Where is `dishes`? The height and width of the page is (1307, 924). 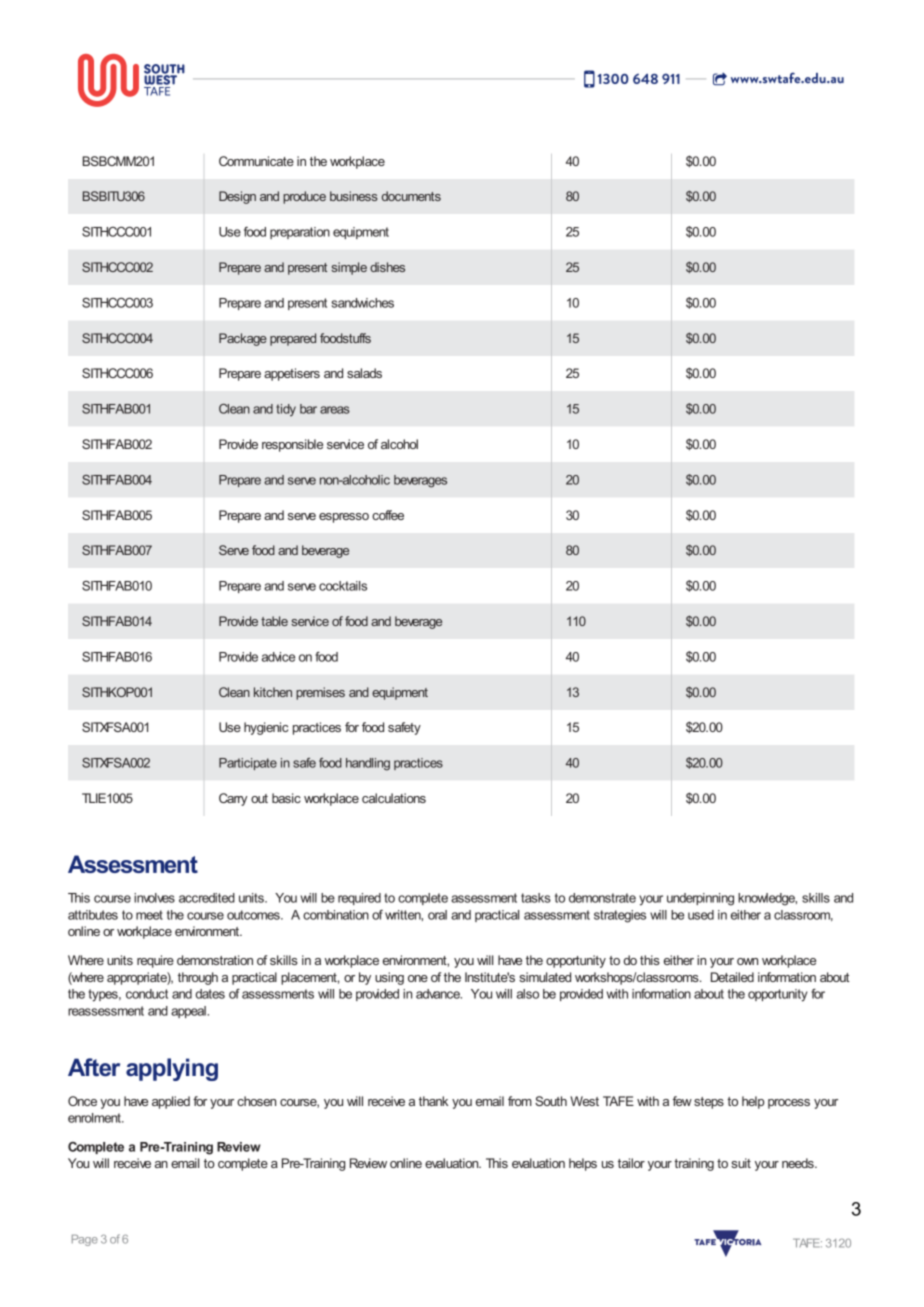 dishes is located at coordinates (387, 267).
